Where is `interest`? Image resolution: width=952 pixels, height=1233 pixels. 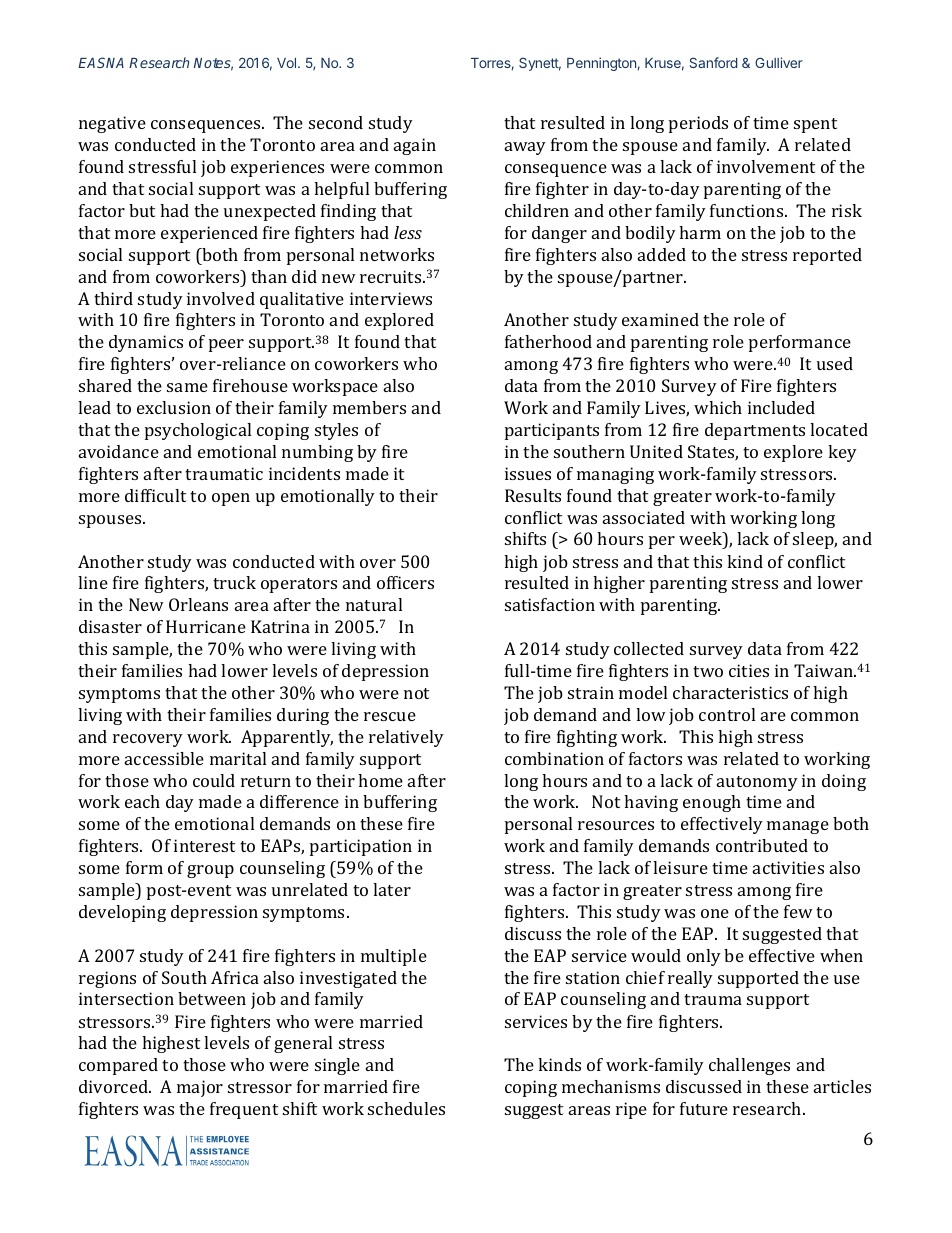 interest is located at coordinates (204, 845).
